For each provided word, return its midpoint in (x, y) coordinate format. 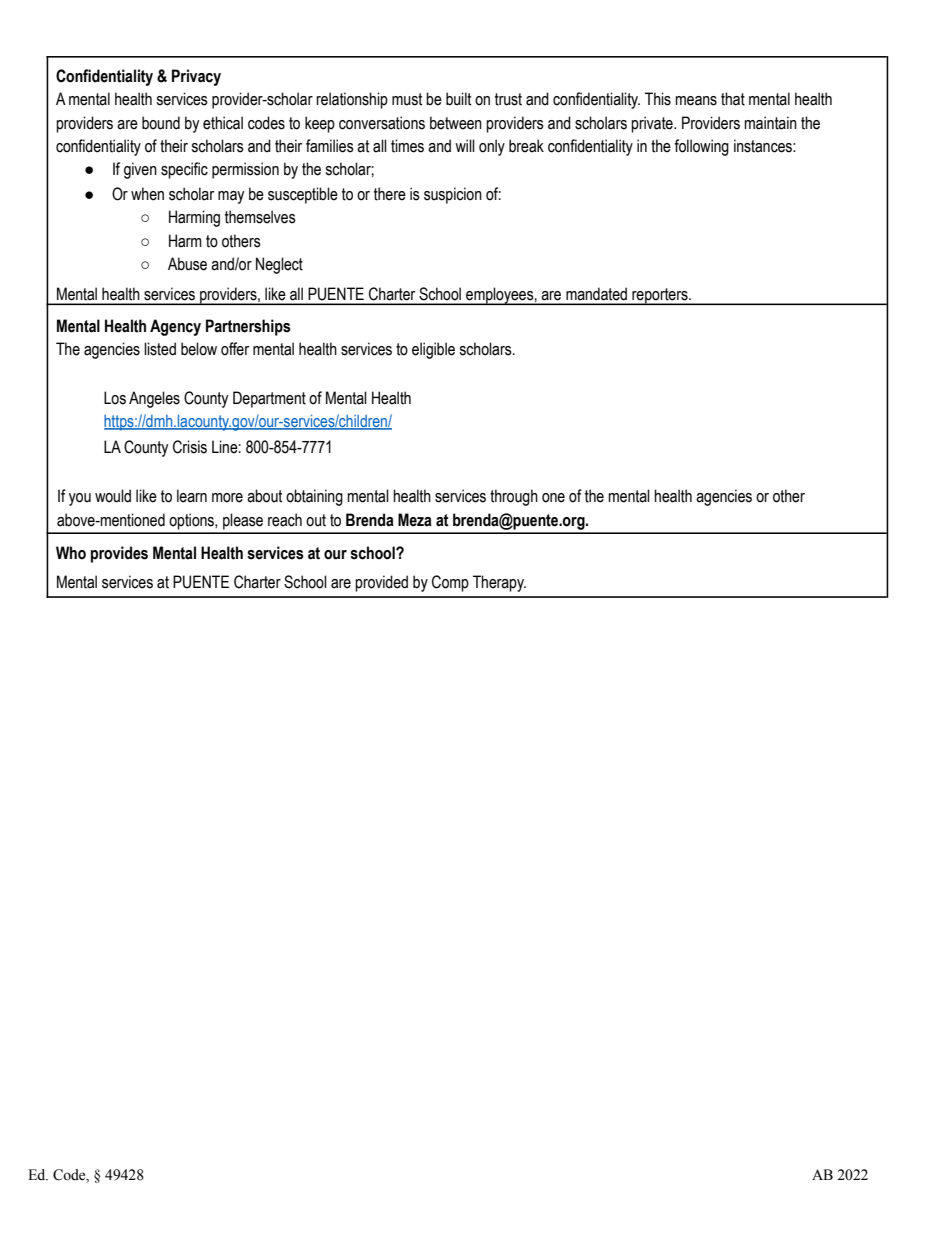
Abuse (187, 264)
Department (269, 399)
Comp (450, 583)
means (696, 101)
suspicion (453, 195)
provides (119, 554)
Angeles (154, 399)
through (514, 497)
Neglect (279, 265)
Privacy (196, 77)
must (407, 99)
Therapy (499, 583)
